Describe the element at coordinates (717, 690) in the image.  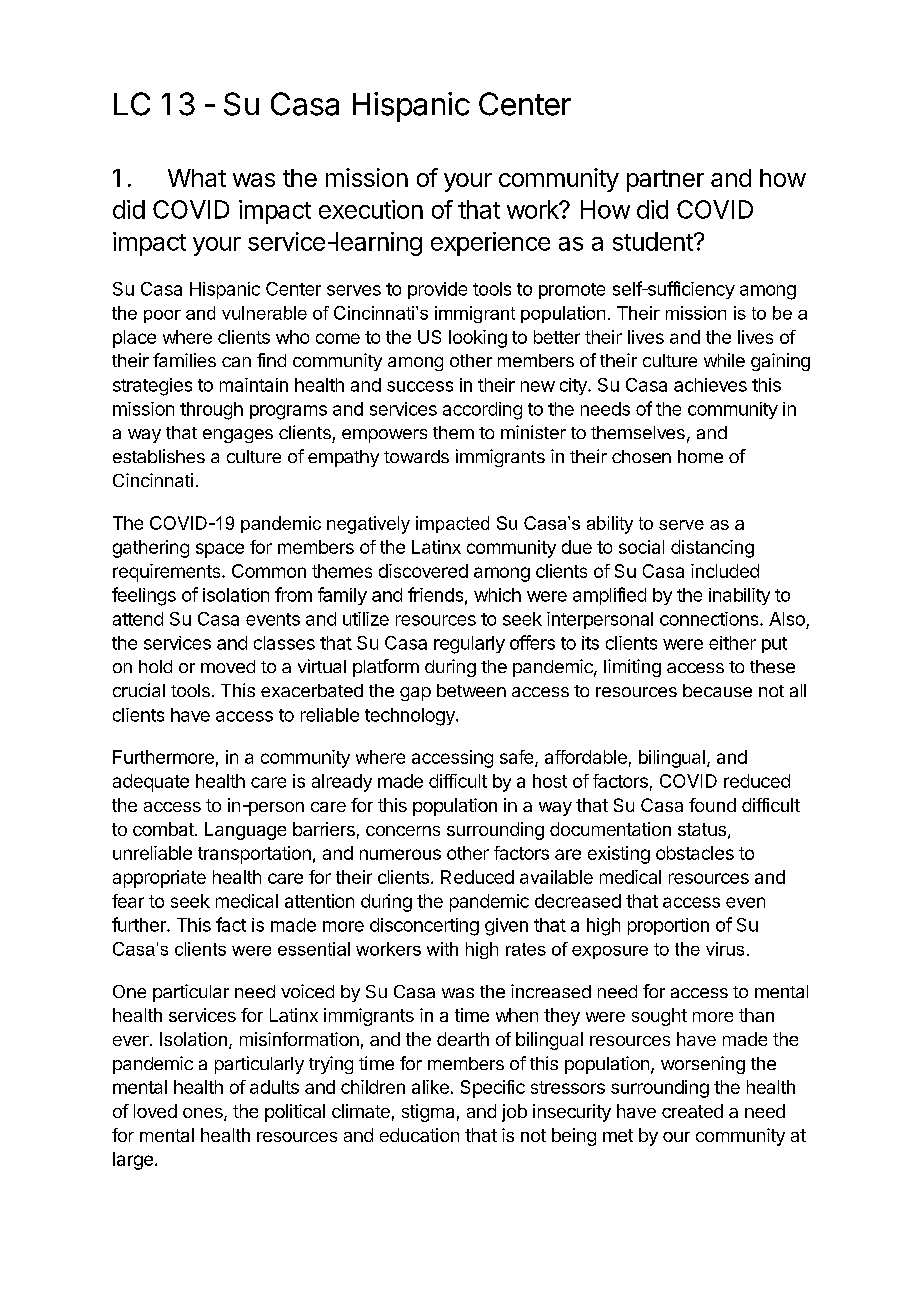
I see `because` at that location.
